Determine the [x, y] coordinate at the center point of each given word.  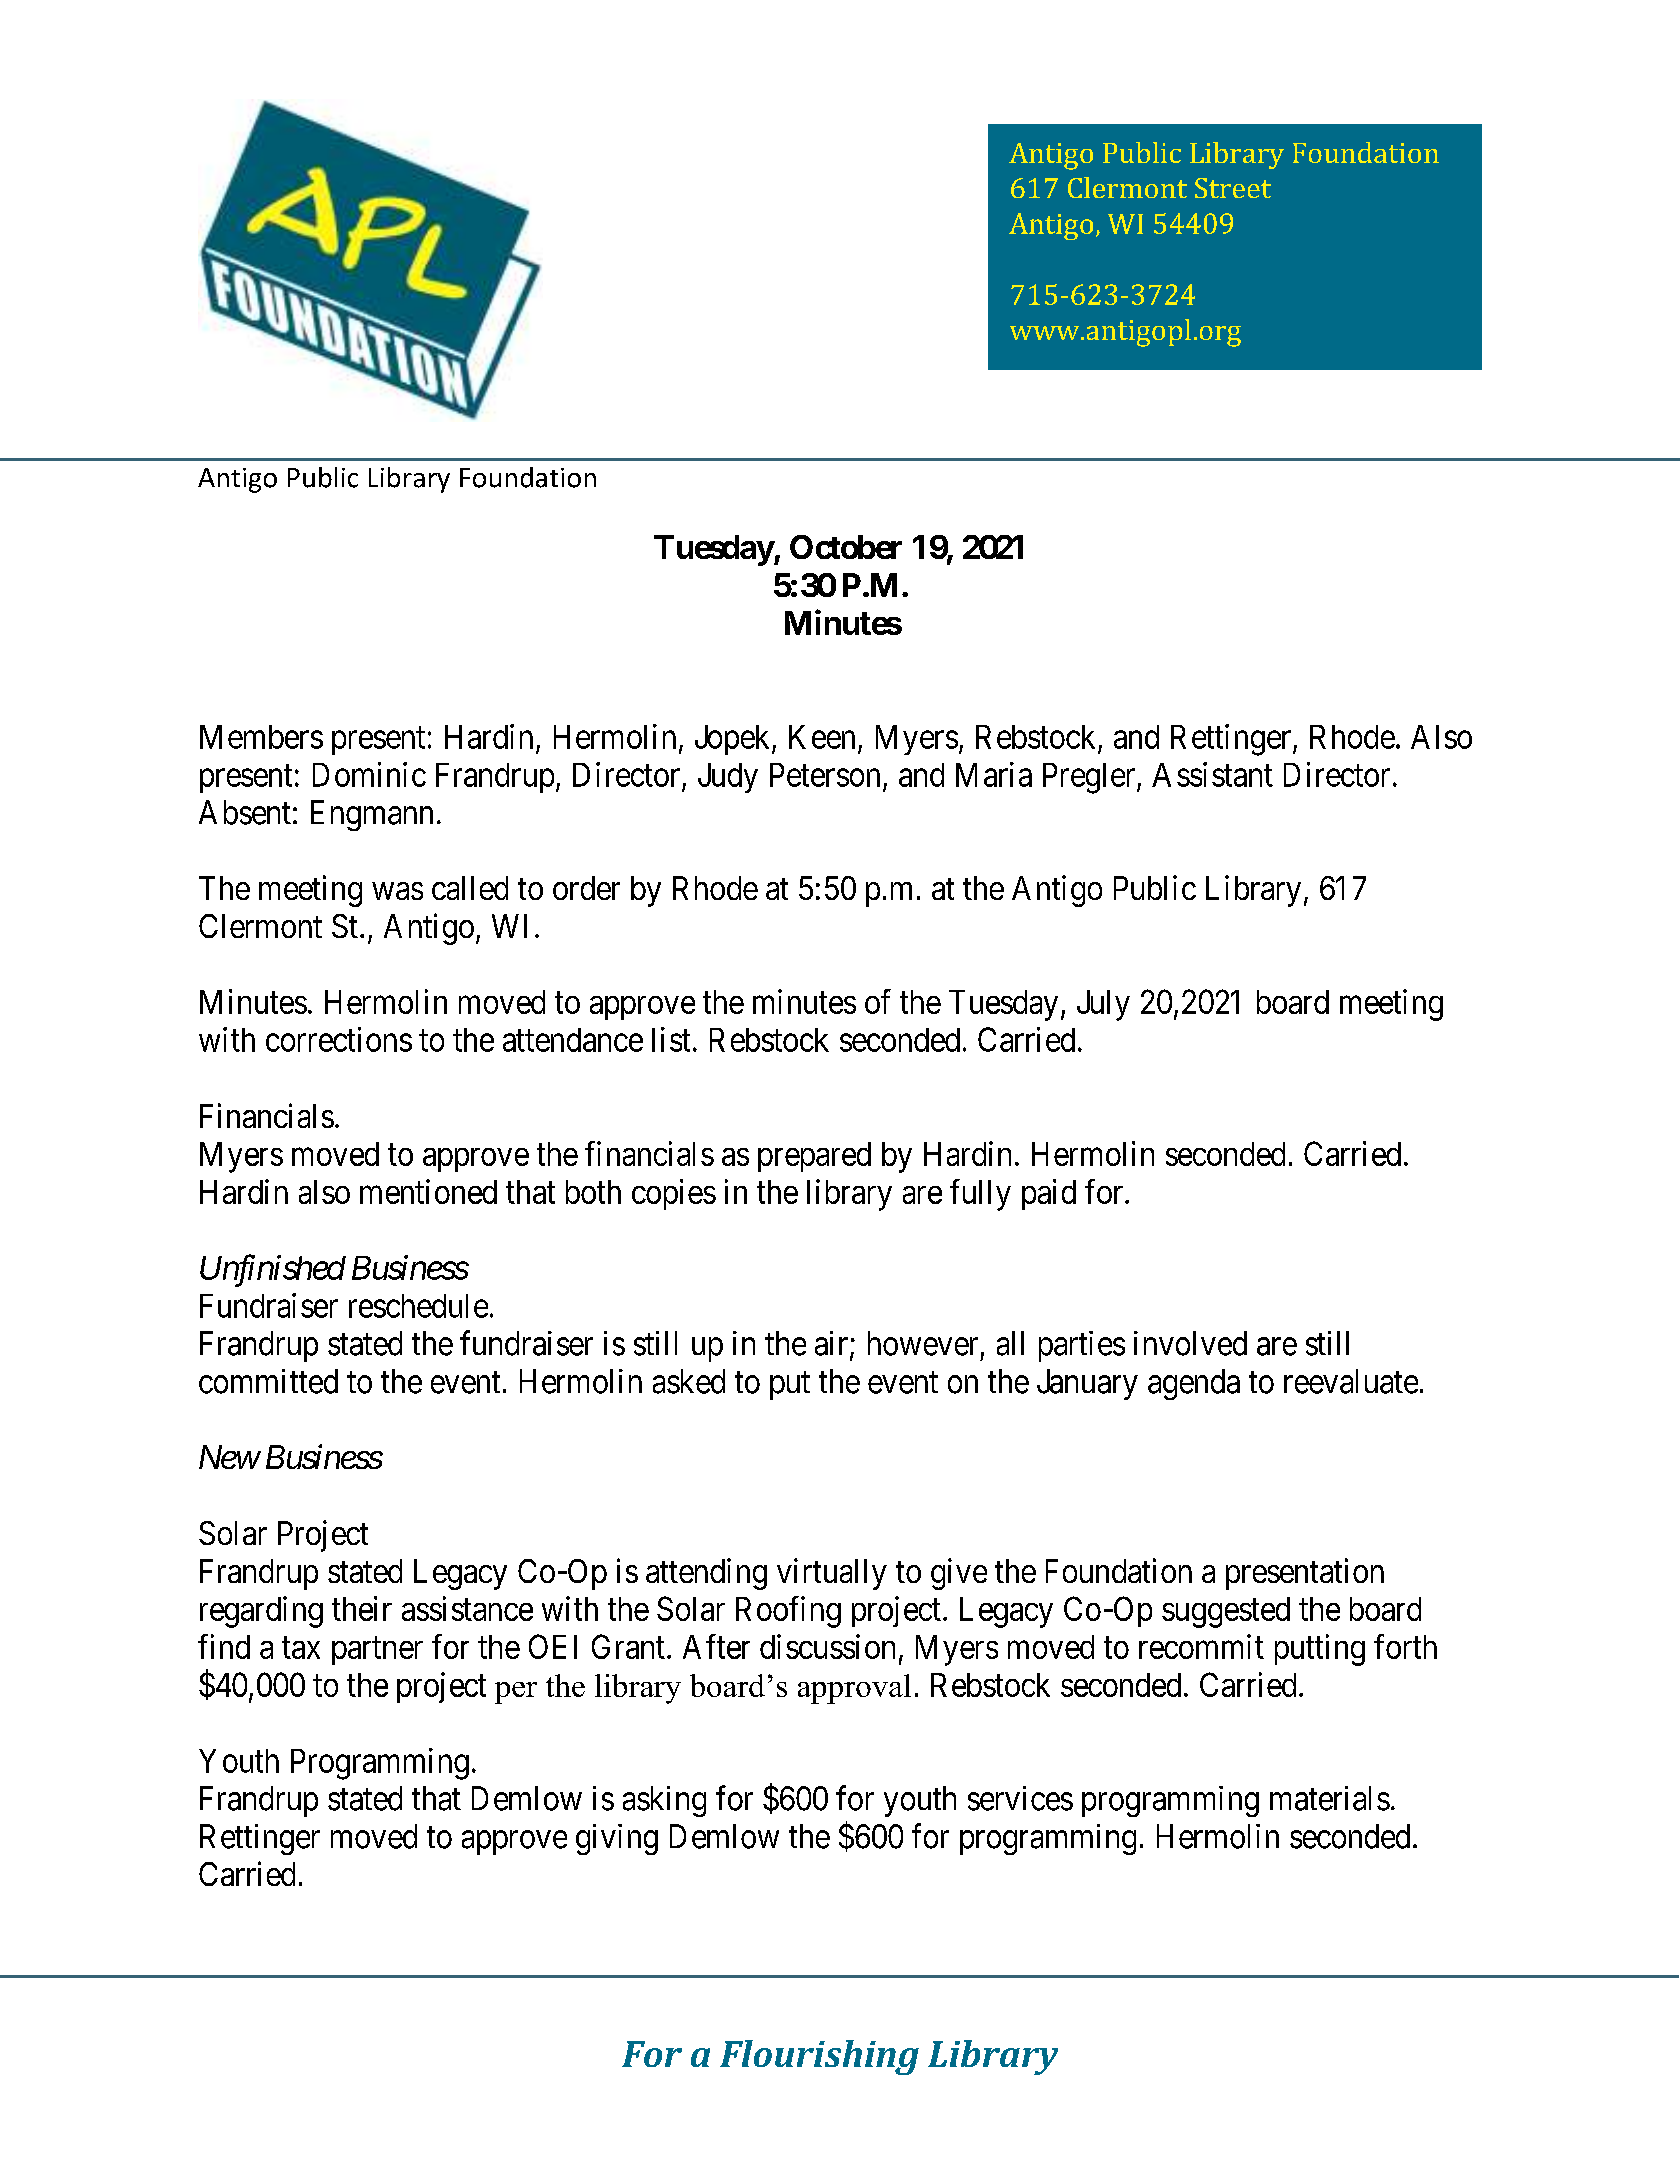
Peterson [825, 775]
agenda [1194, 1384]
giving [617, 1839]
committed [268, 1381]
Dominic [369, 774]
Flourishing [819, 2057]
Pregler [1090, 778]
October [846, 547]
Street [1233, 188]
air [833, 1344]
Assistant [1212, 774]
